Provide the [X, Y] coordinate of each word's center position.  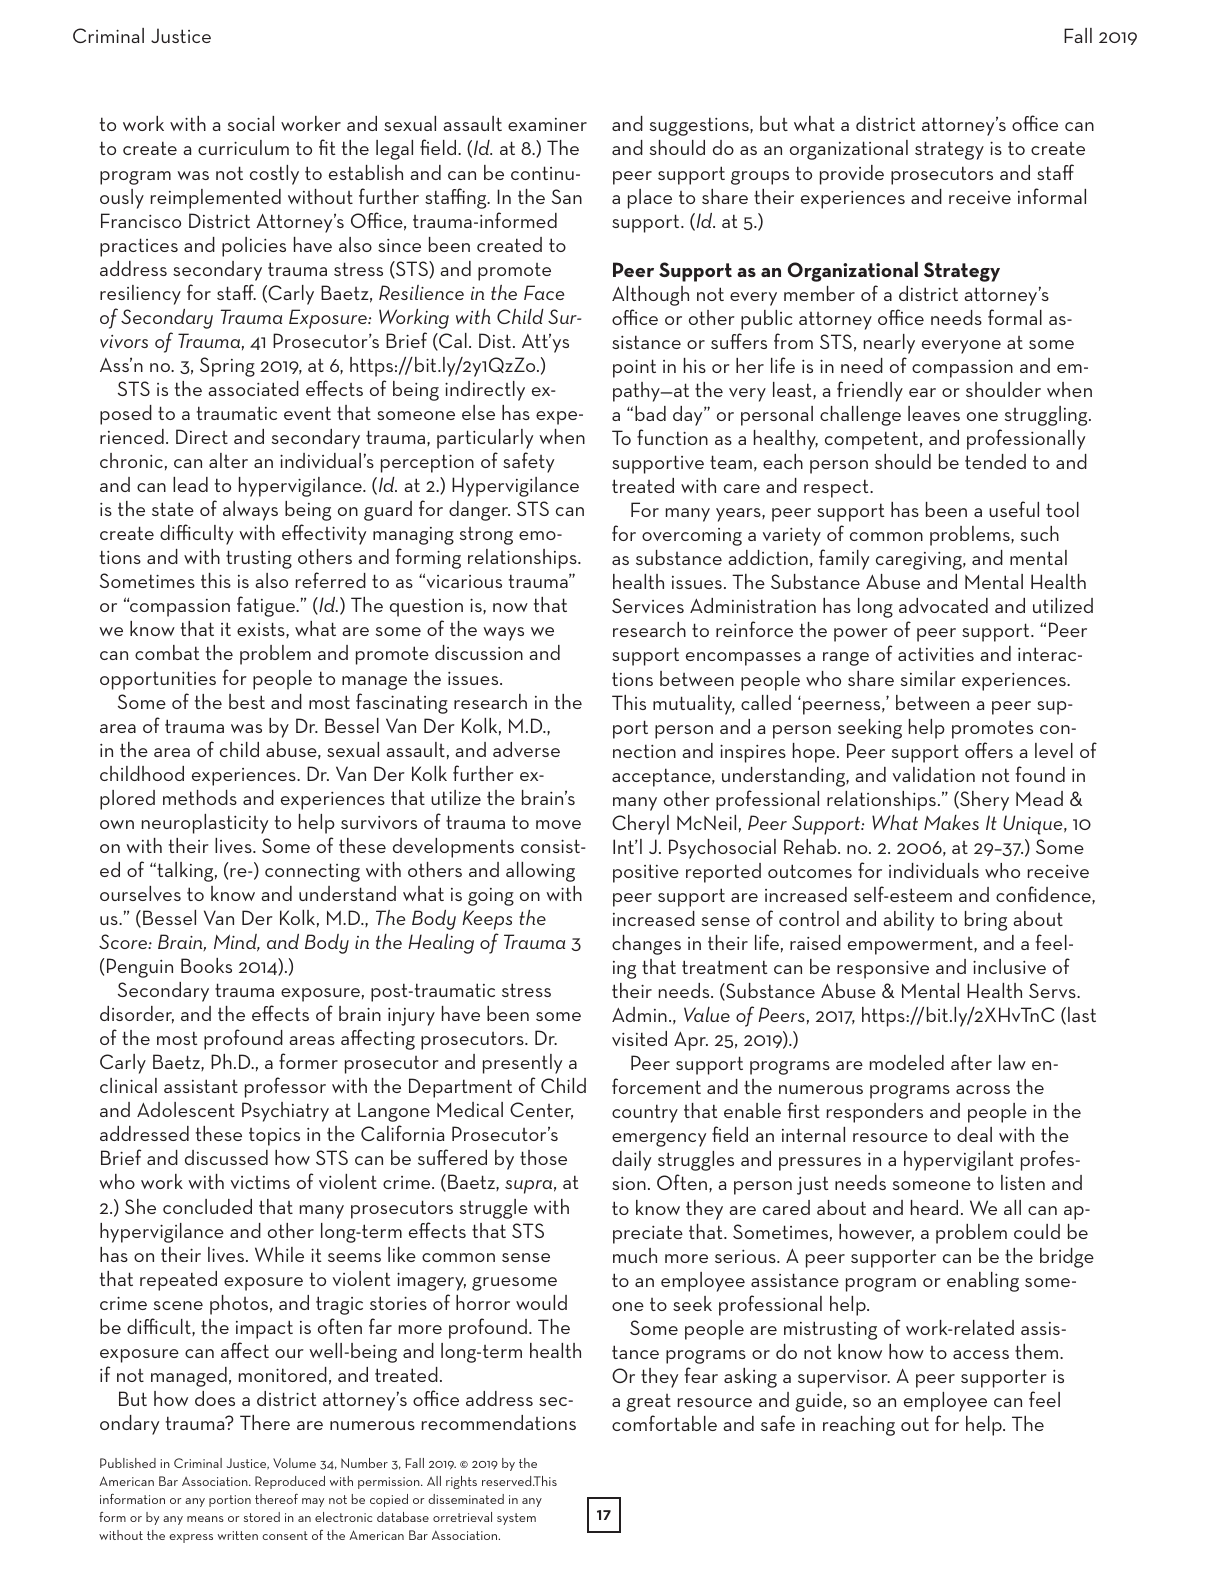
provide [852, 175]
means [205, 1519]
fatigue [267, 606]
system [516, 1519]
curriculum [243, 147]
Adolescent [186, 1109]
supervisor [844, 1379]
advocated [943, 605]
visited [639, 1038]
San [567, 196]
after [971, 1062]
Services [648, 605]
